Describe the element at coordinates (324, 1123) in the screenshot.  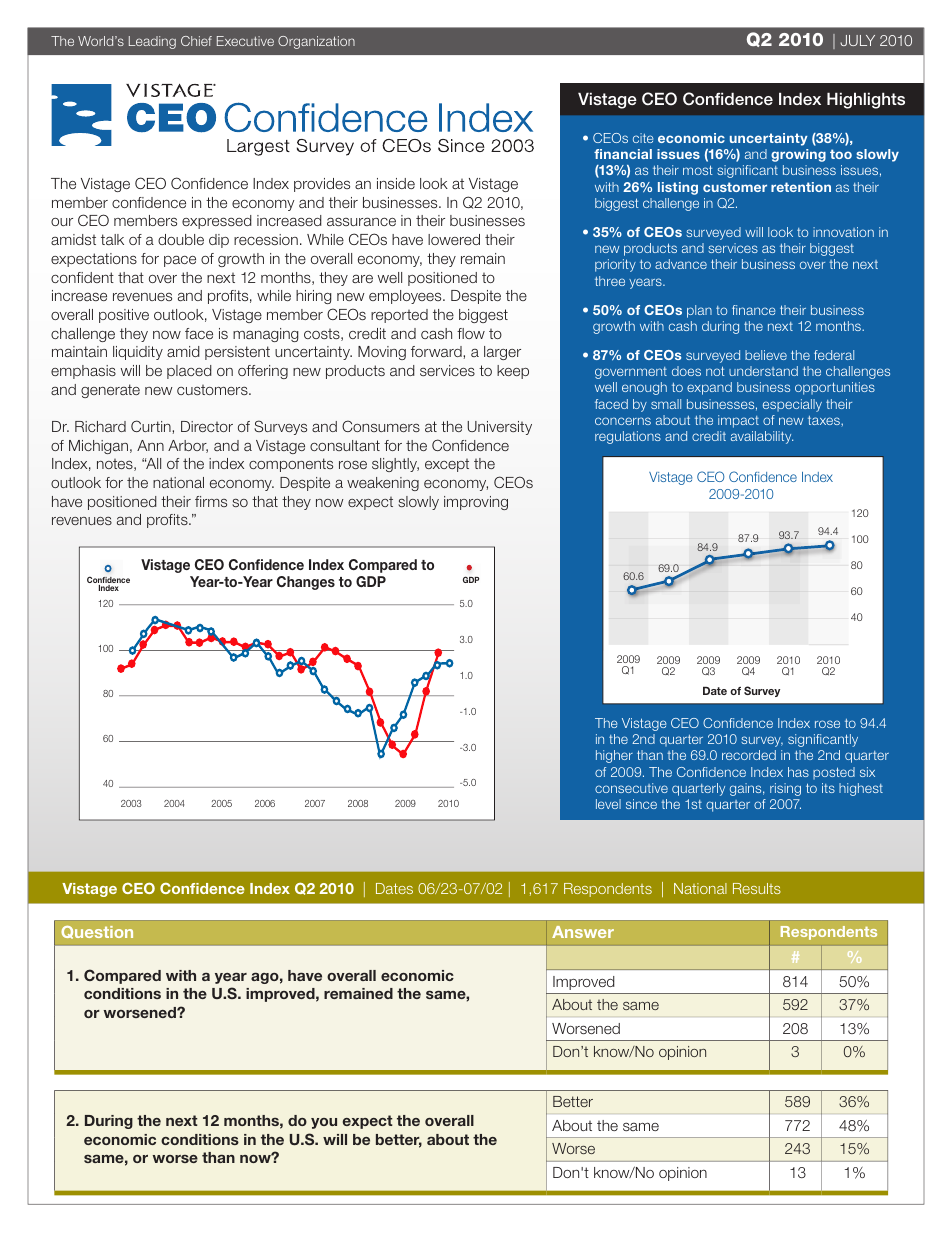
I see `you` at that location.
